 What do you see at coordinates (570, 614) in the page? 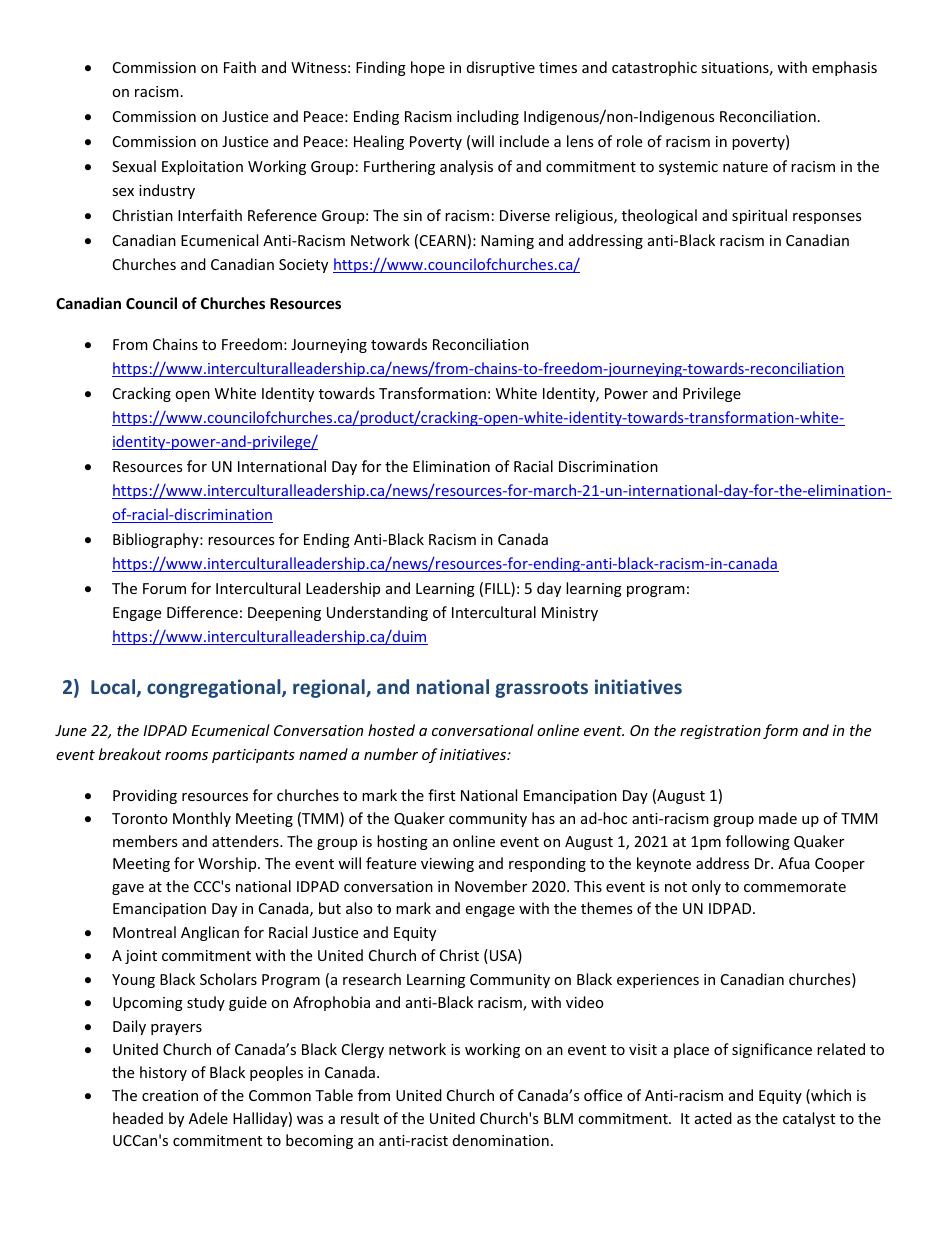
I see `Ministry` at bounding box center [570, 614].
